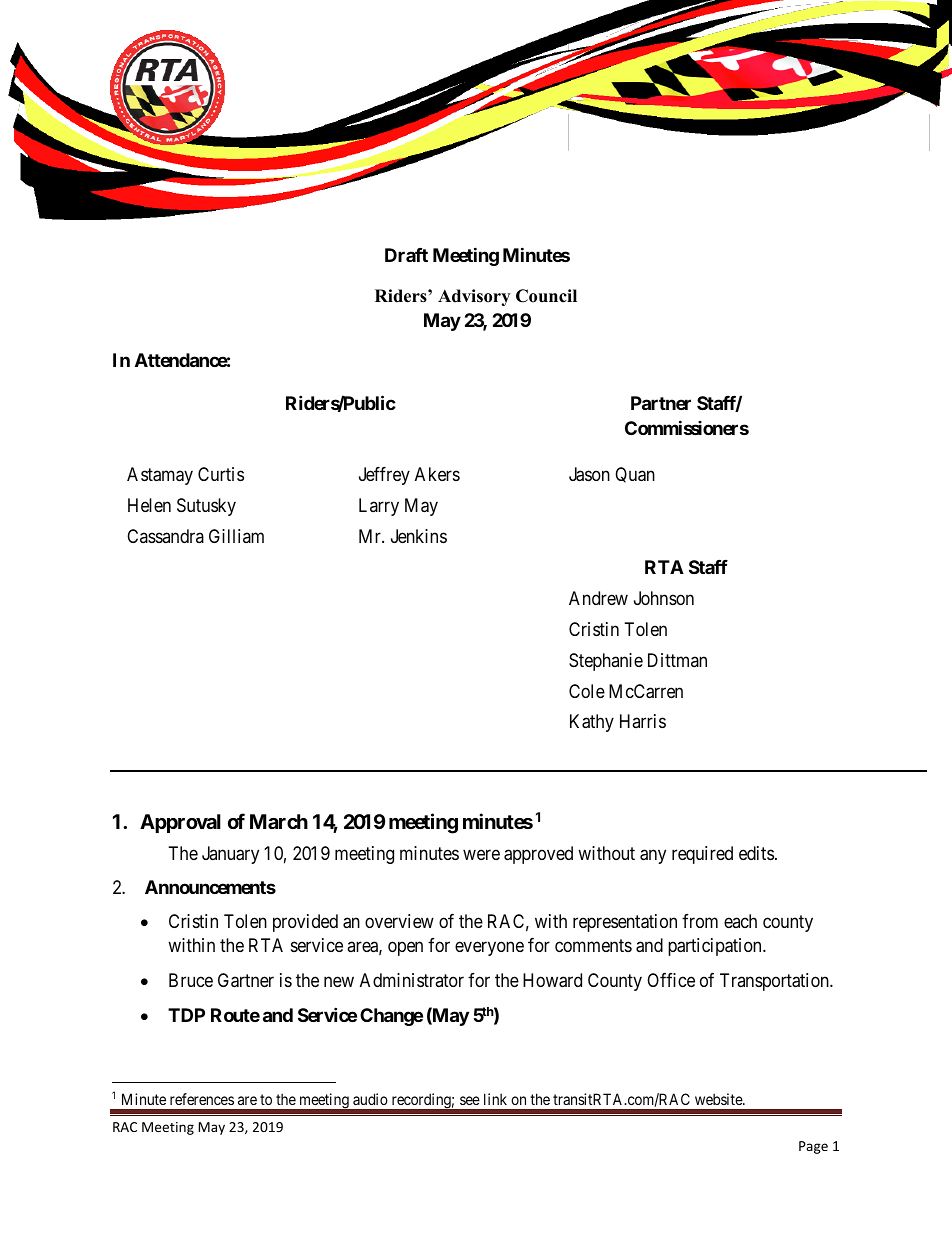 The height and width of the image is (1233, 952). Describe the element at coordinates (406, 255) in the image. I see `Draft` at that location.
